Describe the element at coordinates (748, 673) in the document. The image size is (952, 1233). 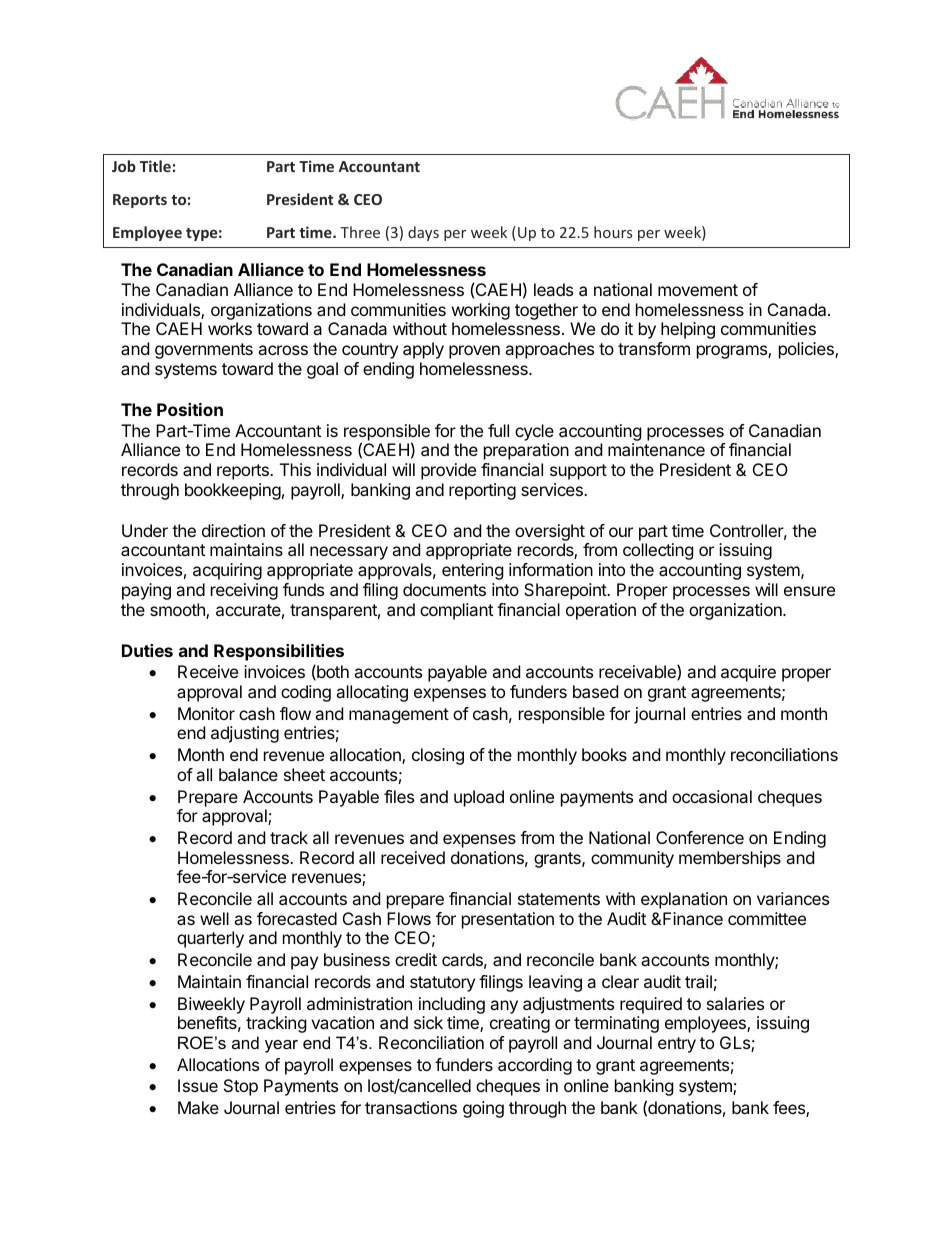
I see `acquire` at that location.
